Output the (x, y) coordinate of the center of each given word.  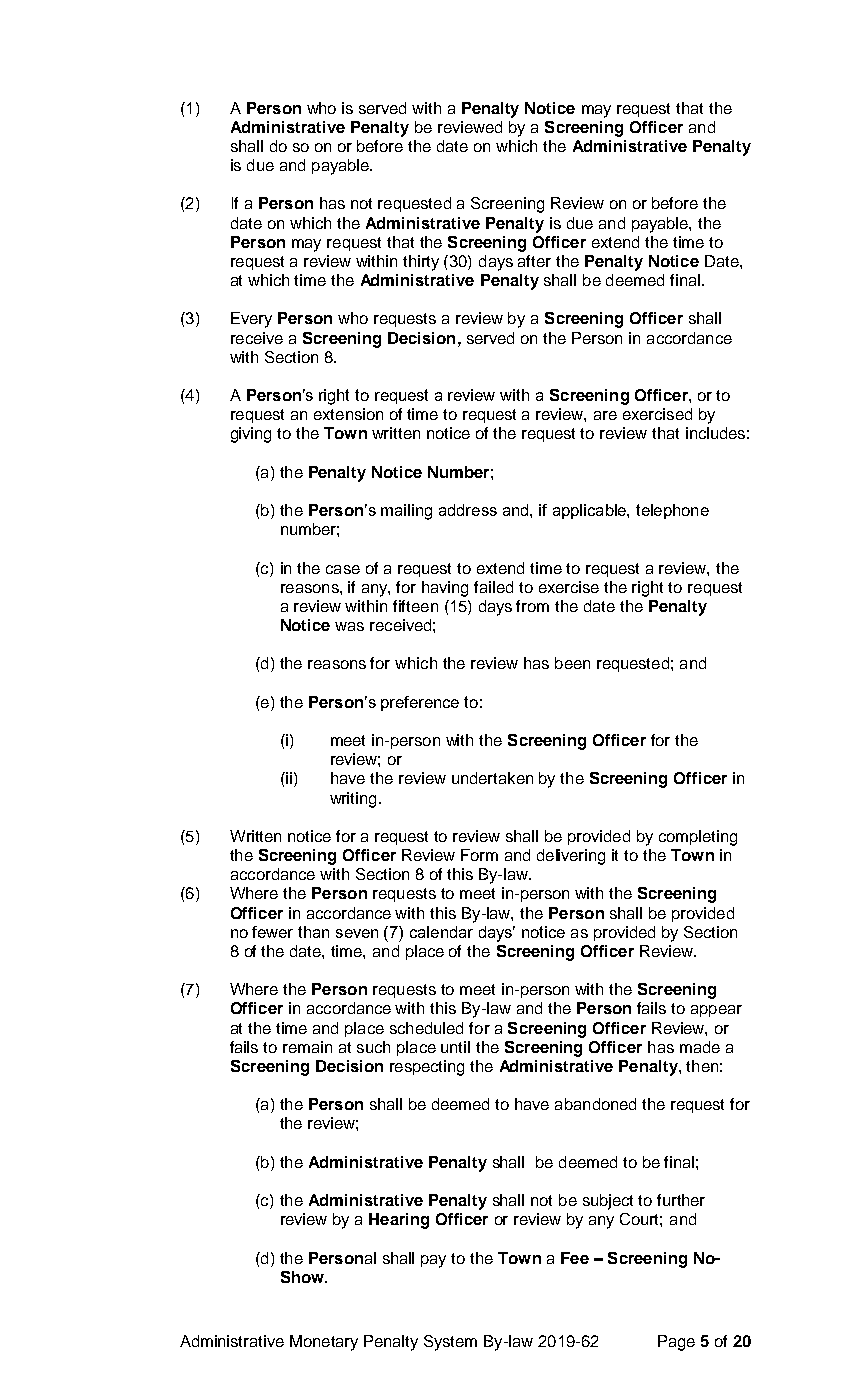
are (605, 415)
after (534, 261)
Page (676, 1343)
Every (251, 320)
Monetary (324, 1343)
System (450, 1343)
